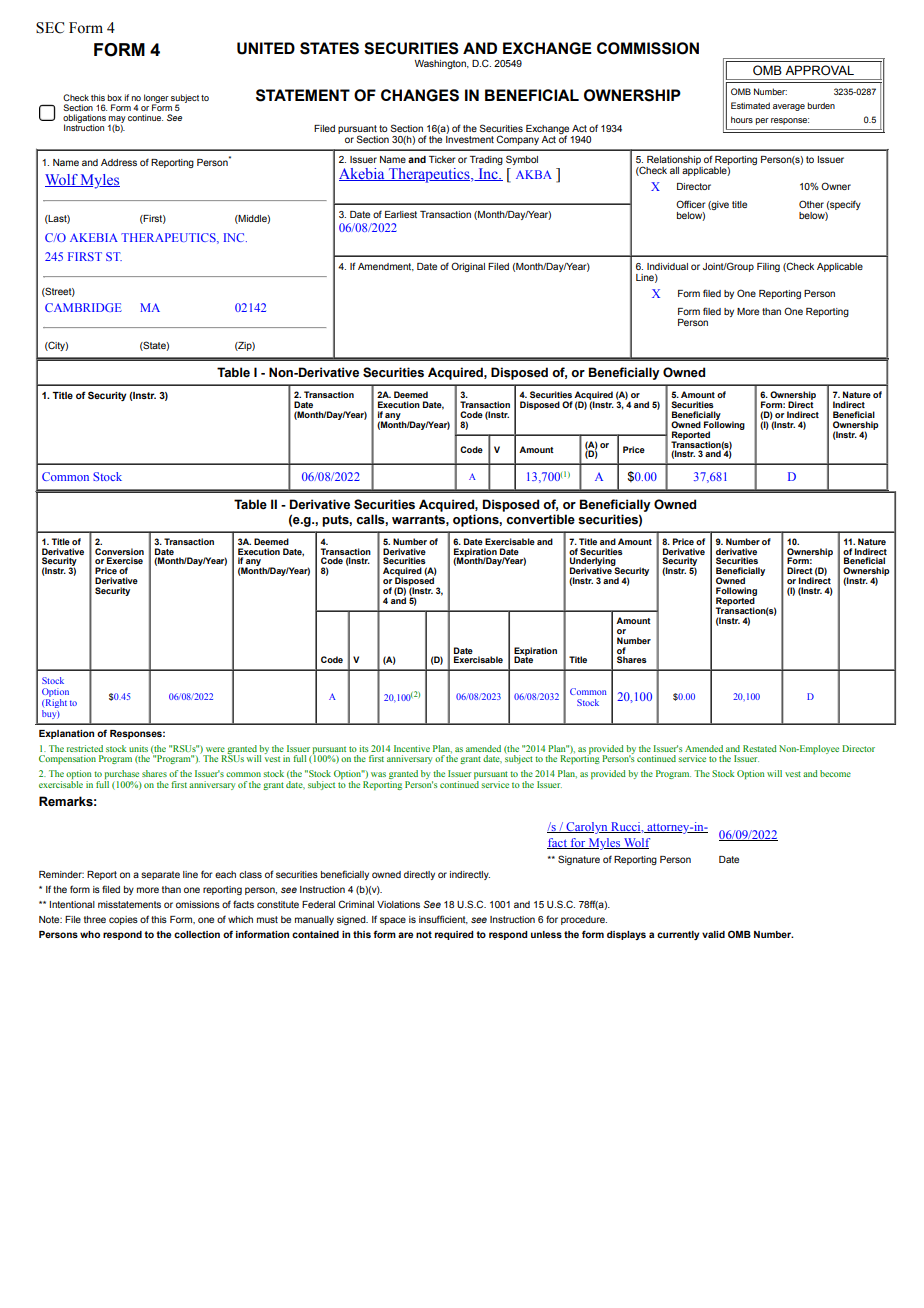  I want to click on omissions, so click(198, 904).
